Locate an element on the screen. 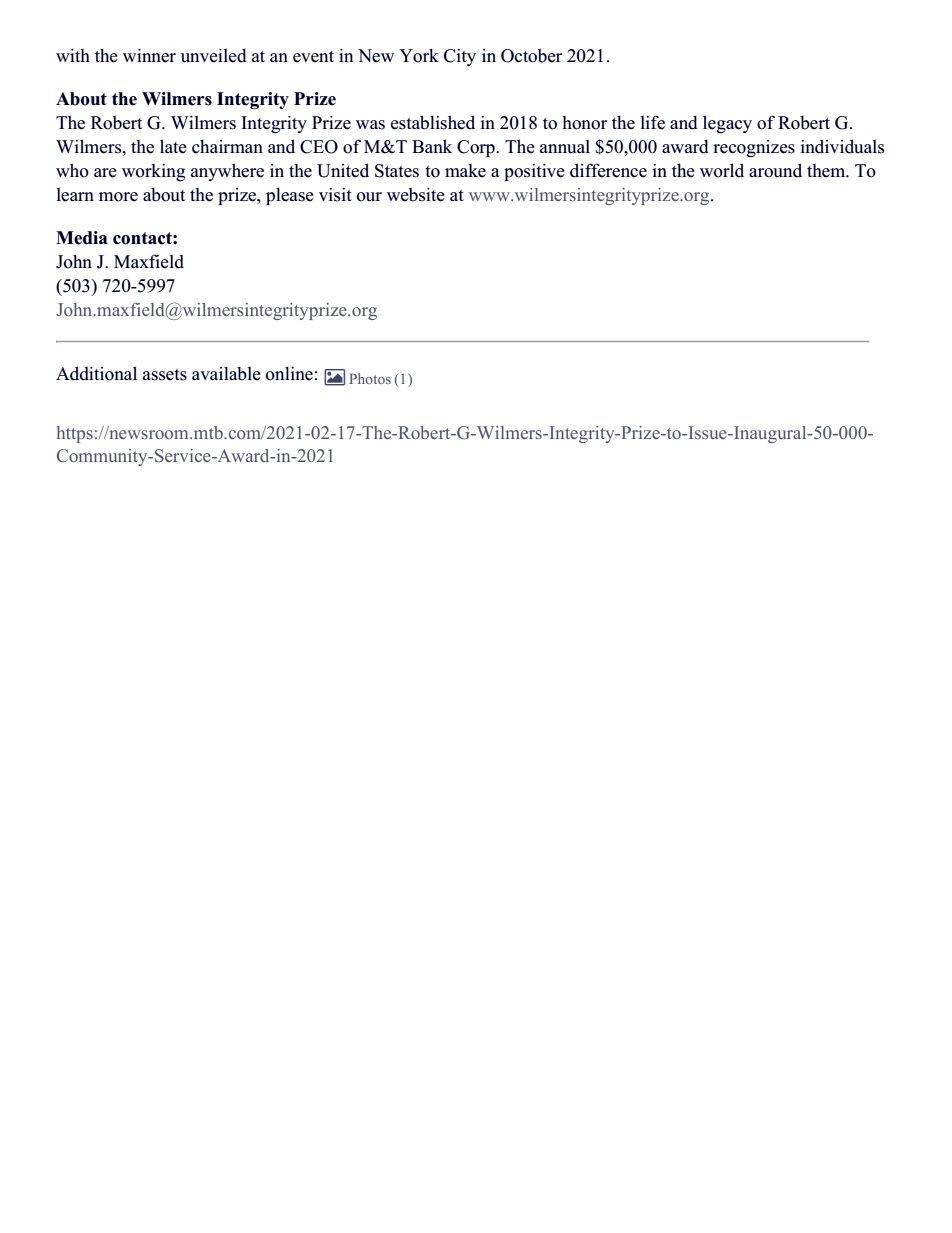 Image resolution: width=952 pixels, height=1233 pixels. City is located at coordinates (460, 57).
